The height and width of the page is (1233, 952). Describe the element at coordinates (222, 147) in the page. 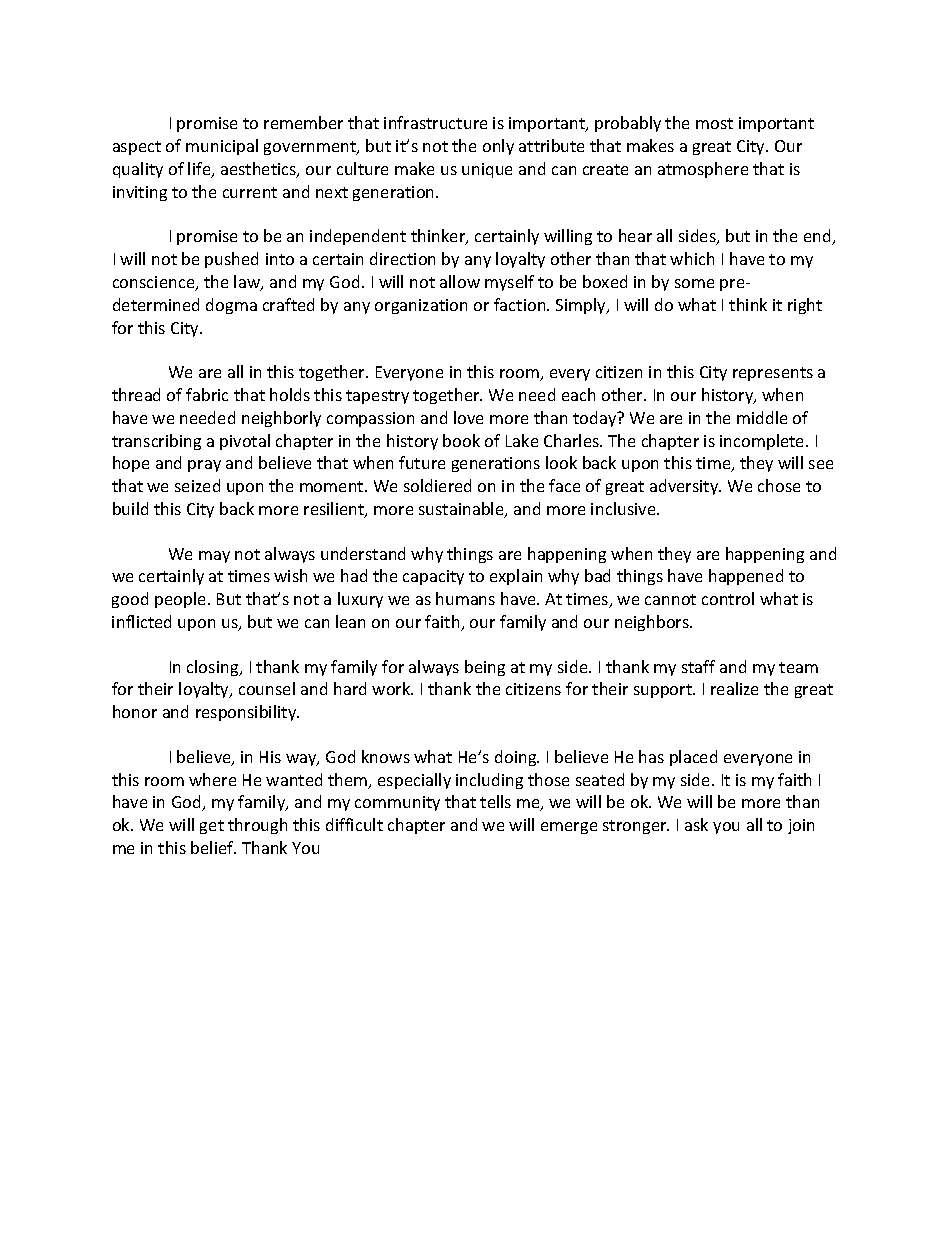

I see `municipal` at that location.
